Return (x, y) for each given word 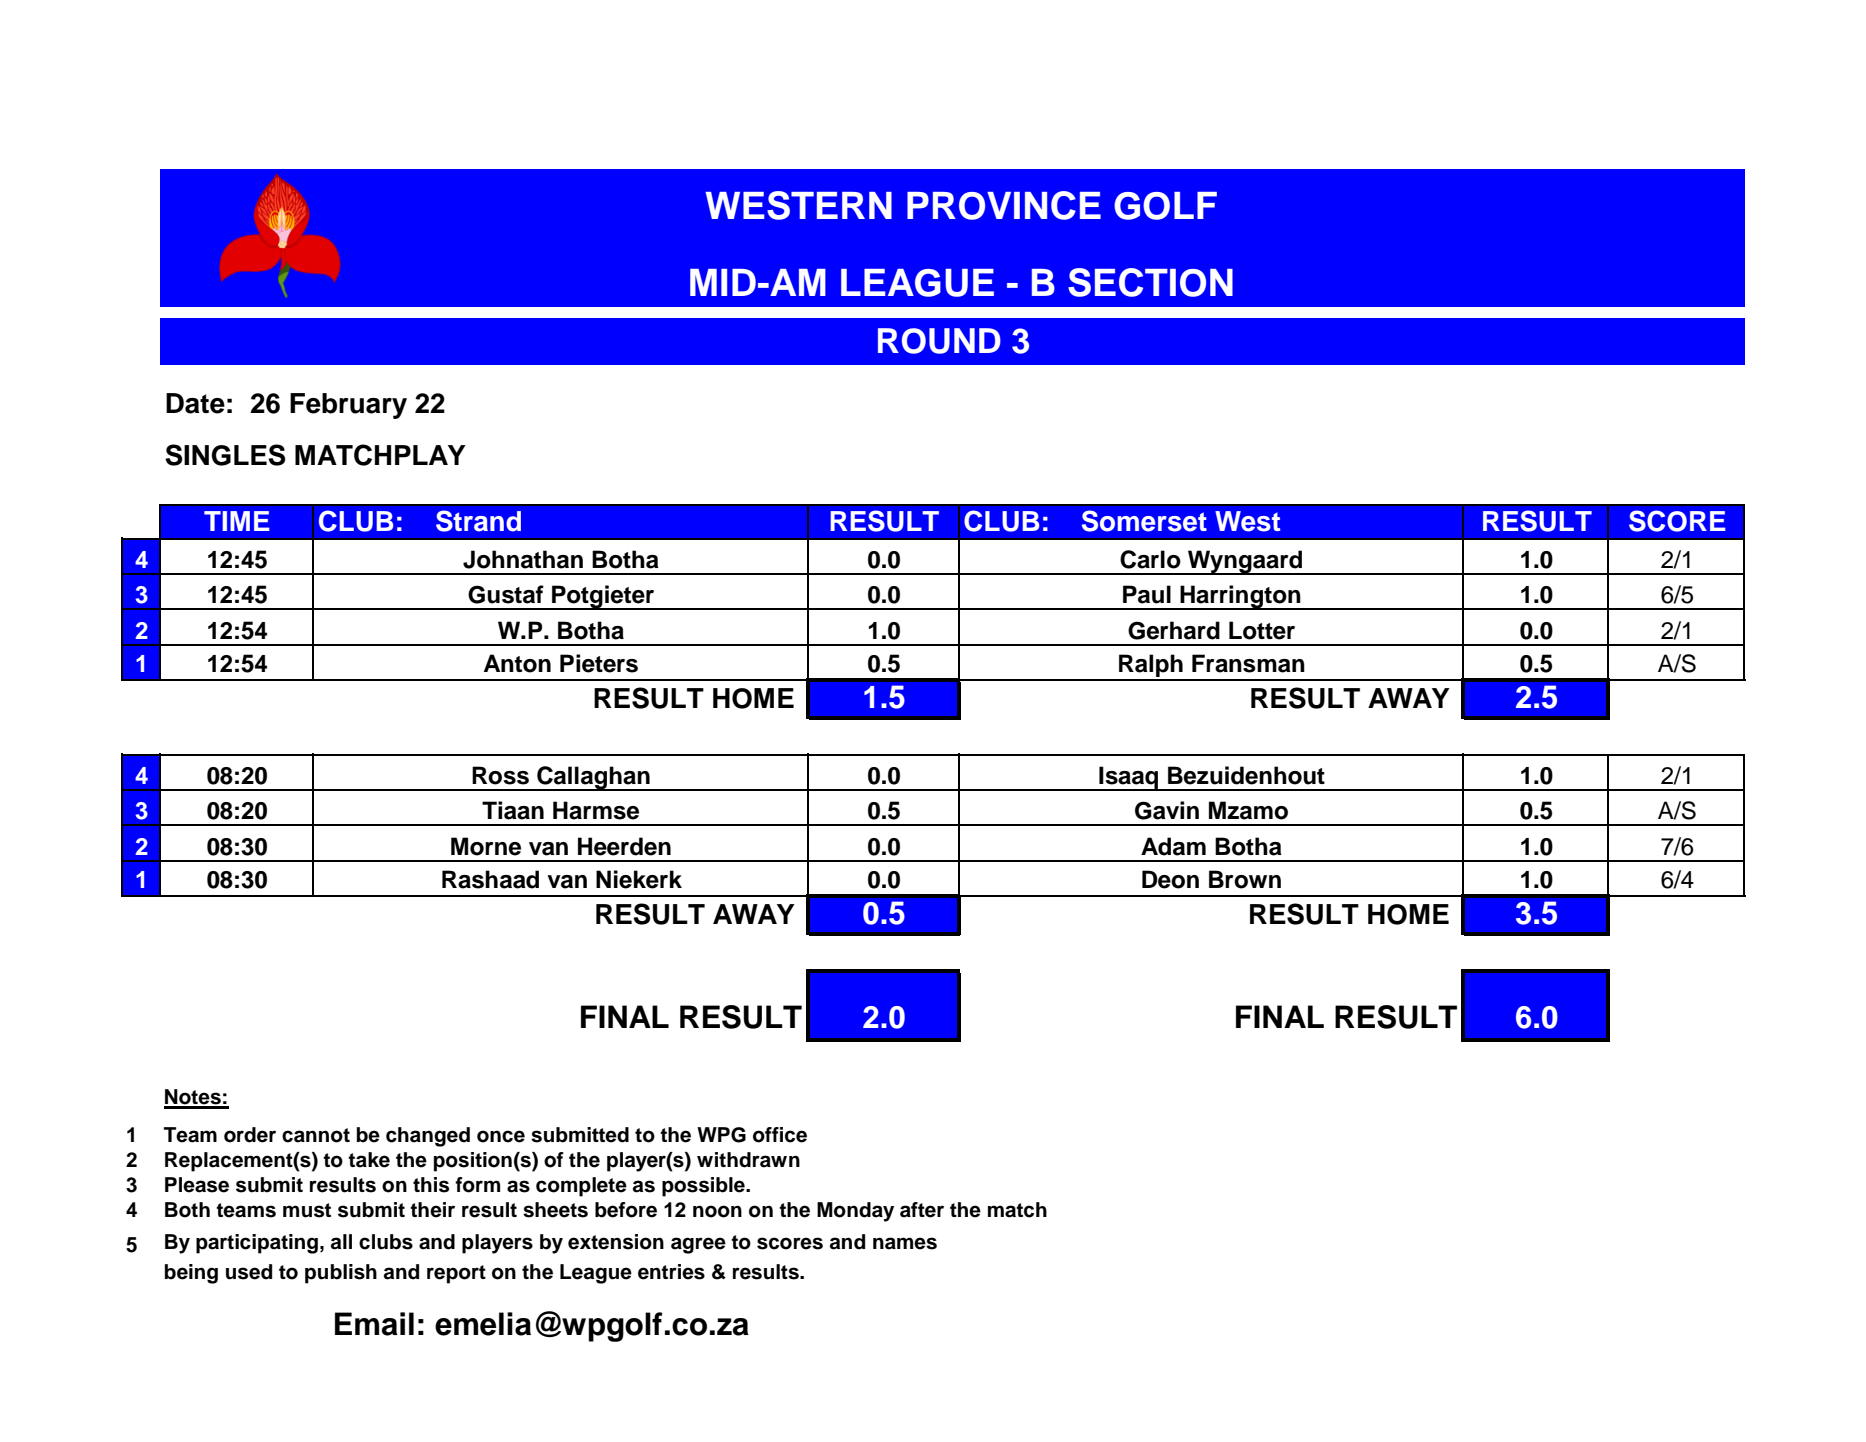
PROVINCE (1004, 205)
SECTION (1150, 282)
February (348, 406)
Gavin (1167, 810)
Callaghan (593, 778)
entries (671, 1272)
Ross (500, 775)
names (905, 1243)
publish (341, 1274)
